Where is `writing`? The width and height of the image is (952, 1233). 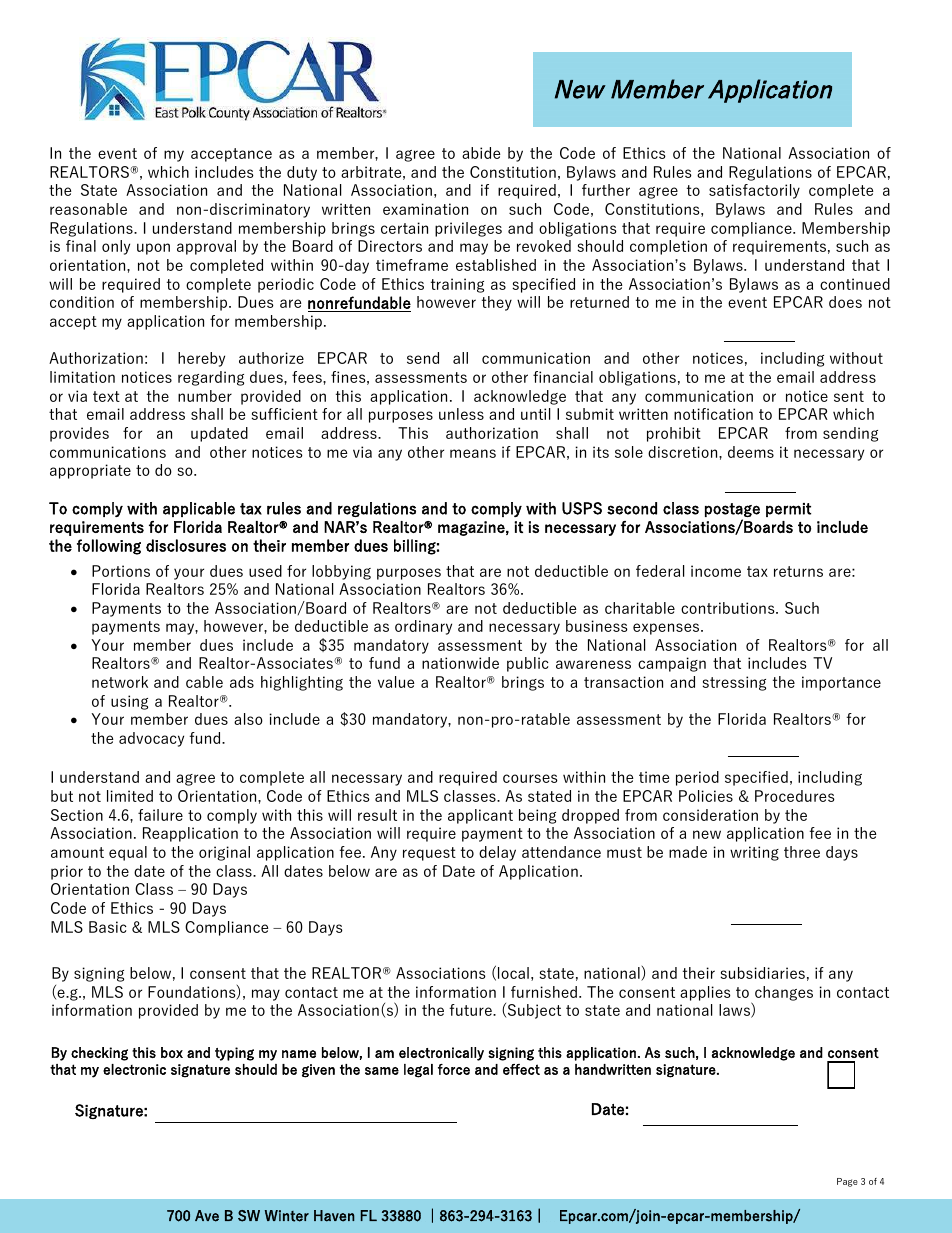
writing is located at coordinates (754, 853).
